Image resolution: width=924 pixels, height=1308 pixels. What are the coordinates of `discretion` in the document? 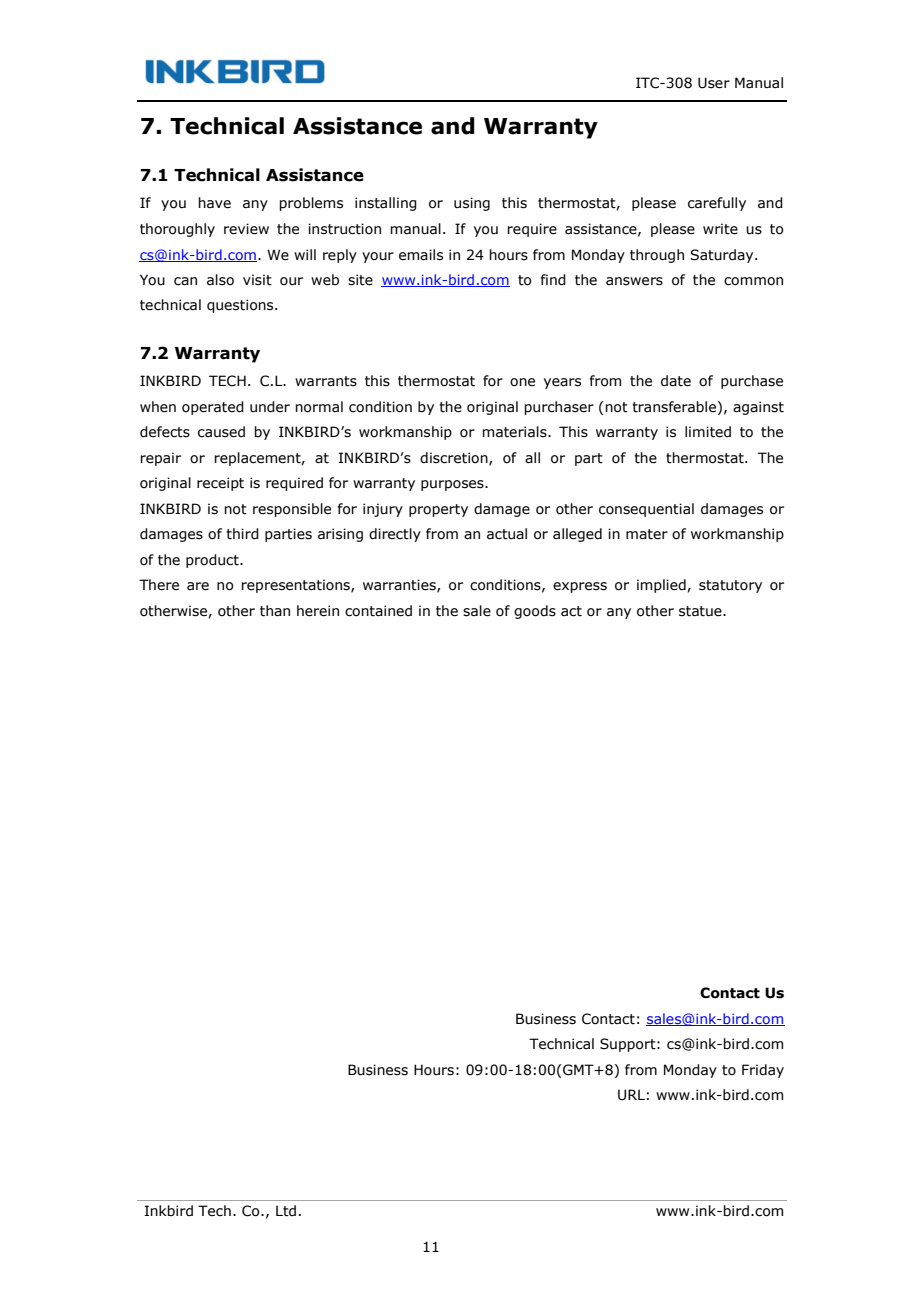 It's located at (455, 458).
